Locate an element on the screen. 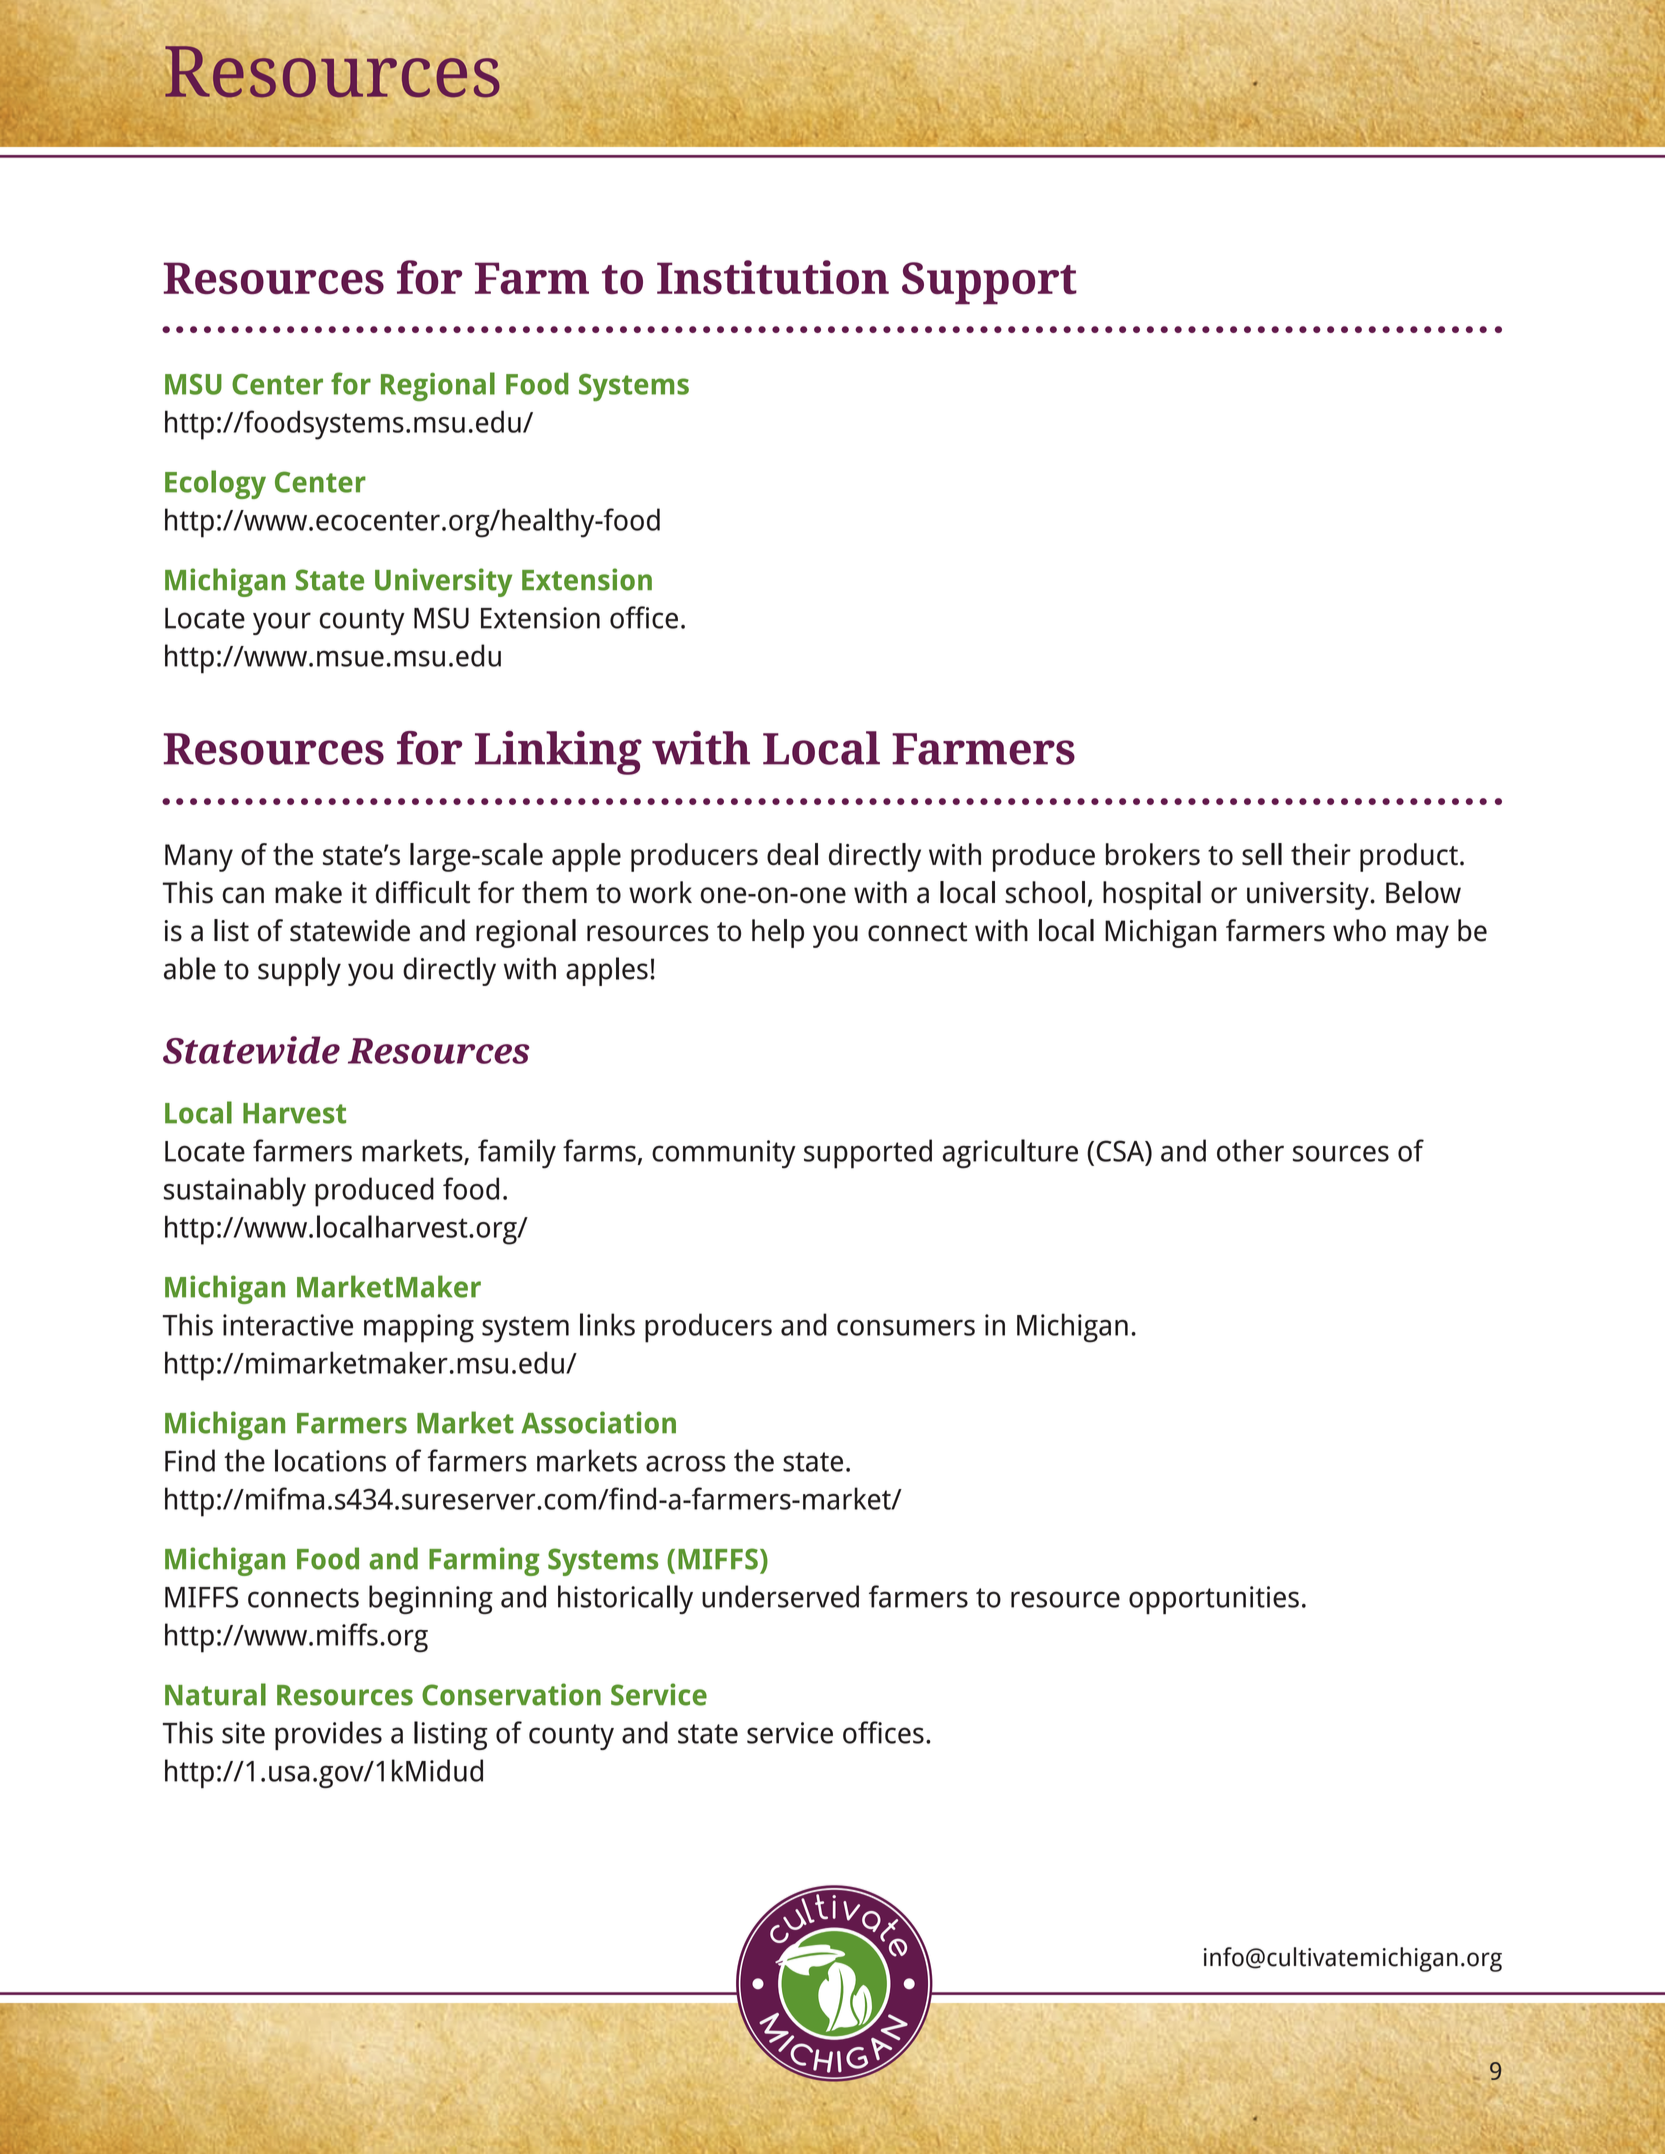 The height and width of the screenshot is (2154, 1665). their is located at coordinates (1321, 854).
